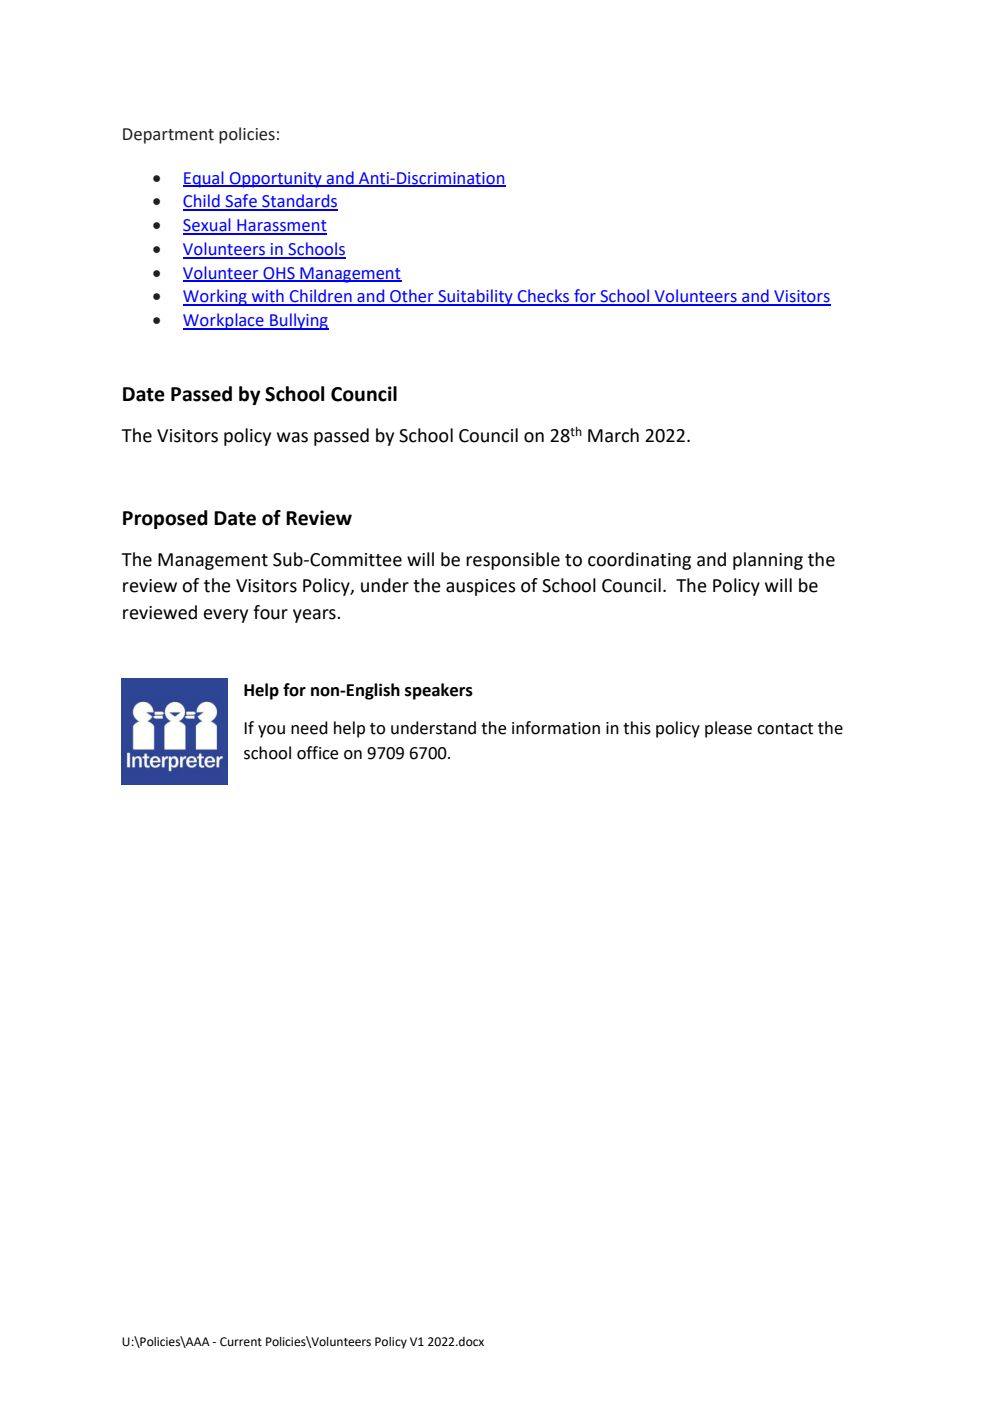  What do you see at coordinates (544, 297) in the screenshot?
I see `Checks` at bounding box center [544, 297].
